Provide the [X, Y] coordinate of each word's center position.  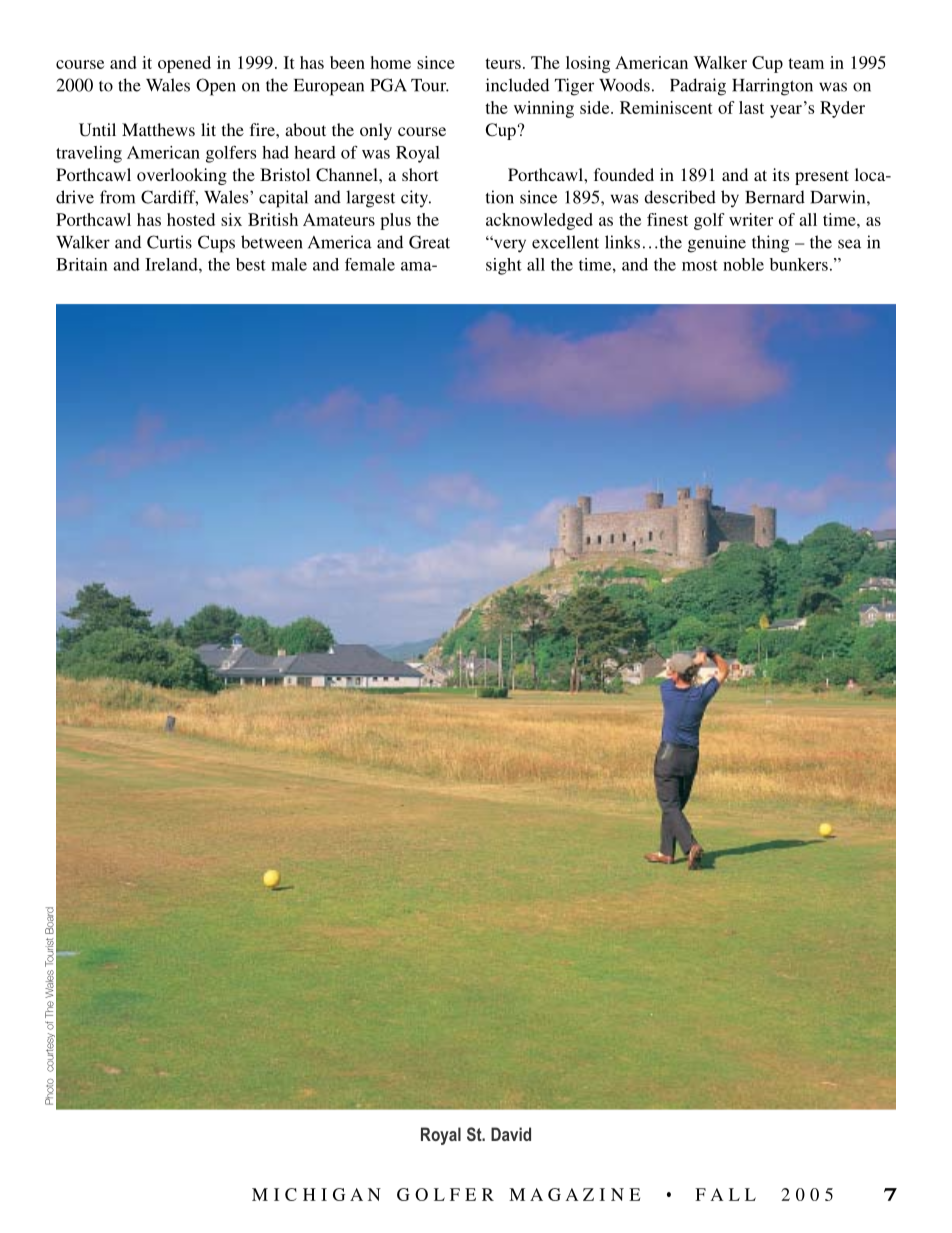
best [251, 264]
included [517, 85]
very [509, 245]
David [511, 1134]
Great [429, 242]
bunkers [799, 264]
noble [743, 264]
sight [504, 266]
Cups [216, 244]
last [751, 107]
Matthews [158, 129]
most [700, 265]
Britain [82, 264]
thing [770, 244]
